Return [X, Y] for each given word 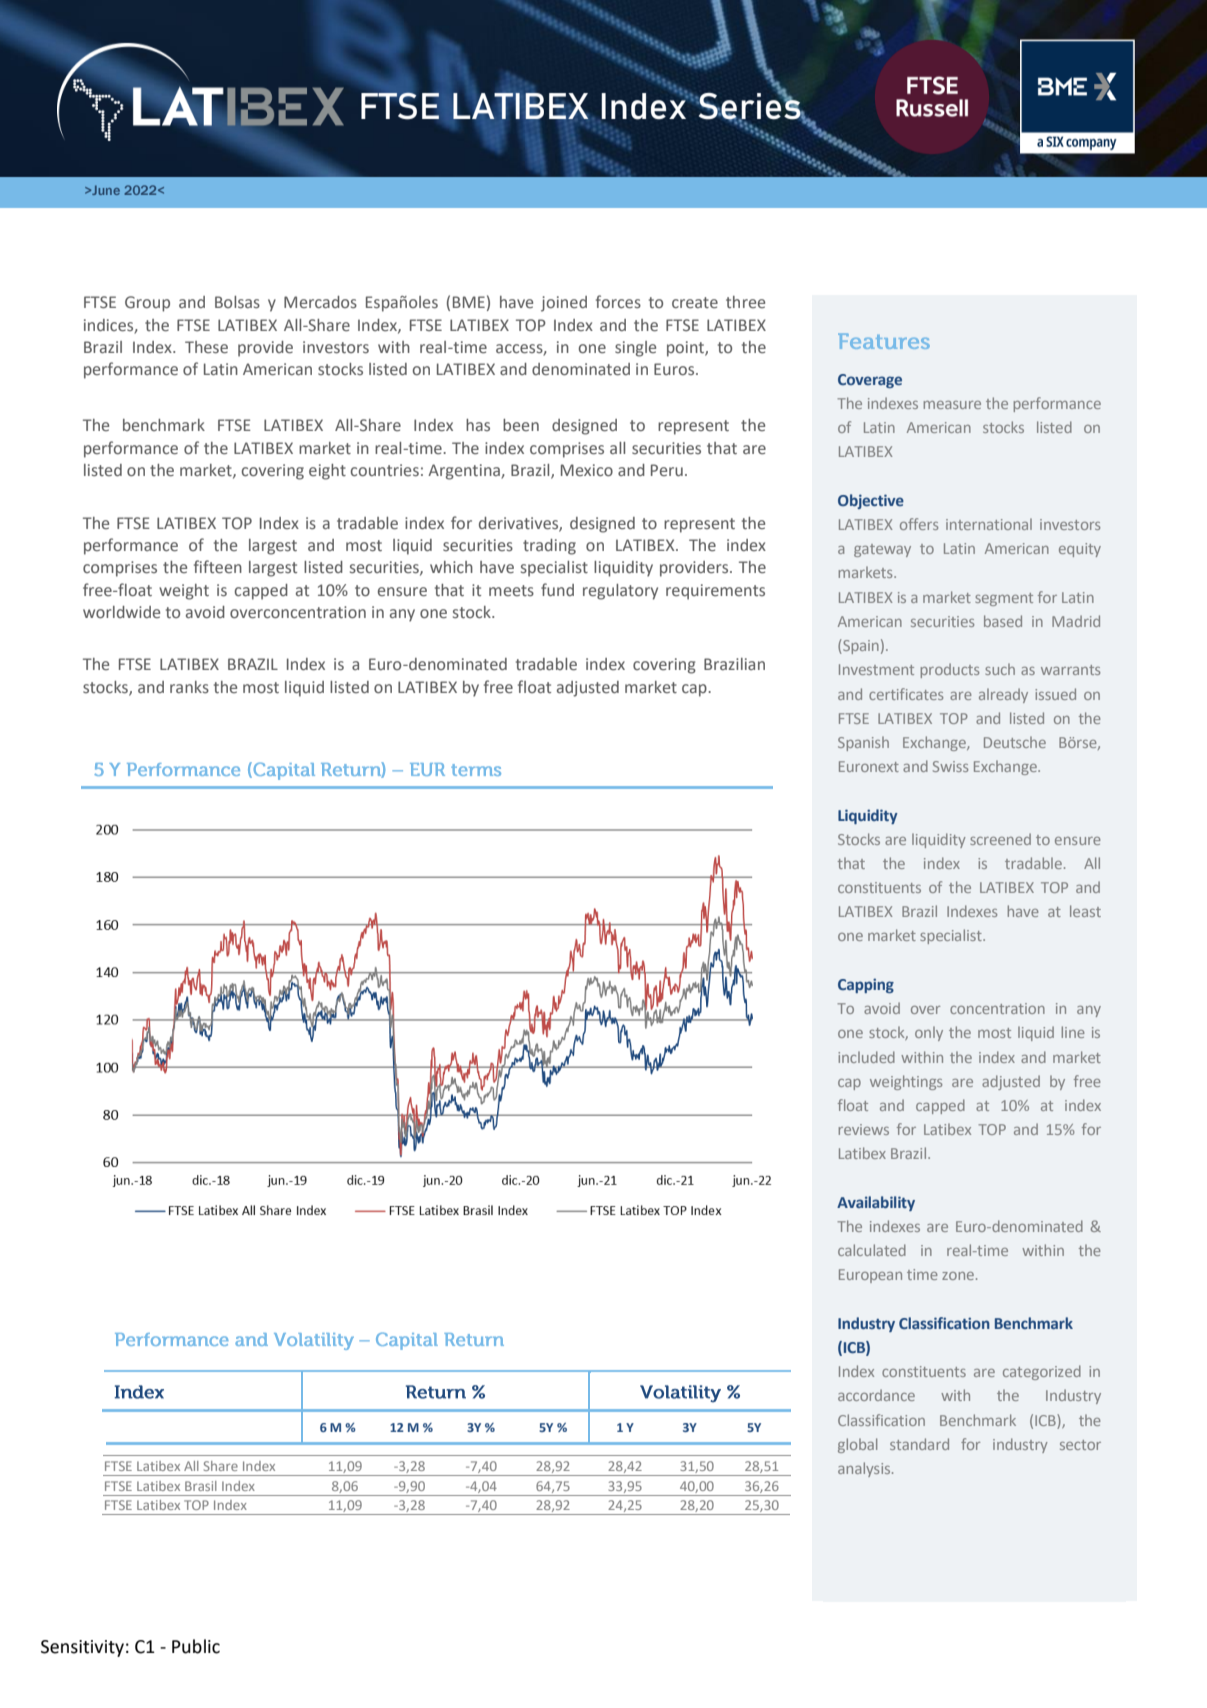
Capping [866, 985]
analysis [865, 1469]
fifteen [218, 566]
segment [1004, 599]
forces [618, 301]
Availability [876, 1203]
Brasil [201, 1486]
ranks [189, 687]
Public [196, 1646]
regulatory [620, 592]
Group [147, 304]
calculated [872, 1250]
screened [1000, 839]
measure [952, 405]
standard [919, 1444]
